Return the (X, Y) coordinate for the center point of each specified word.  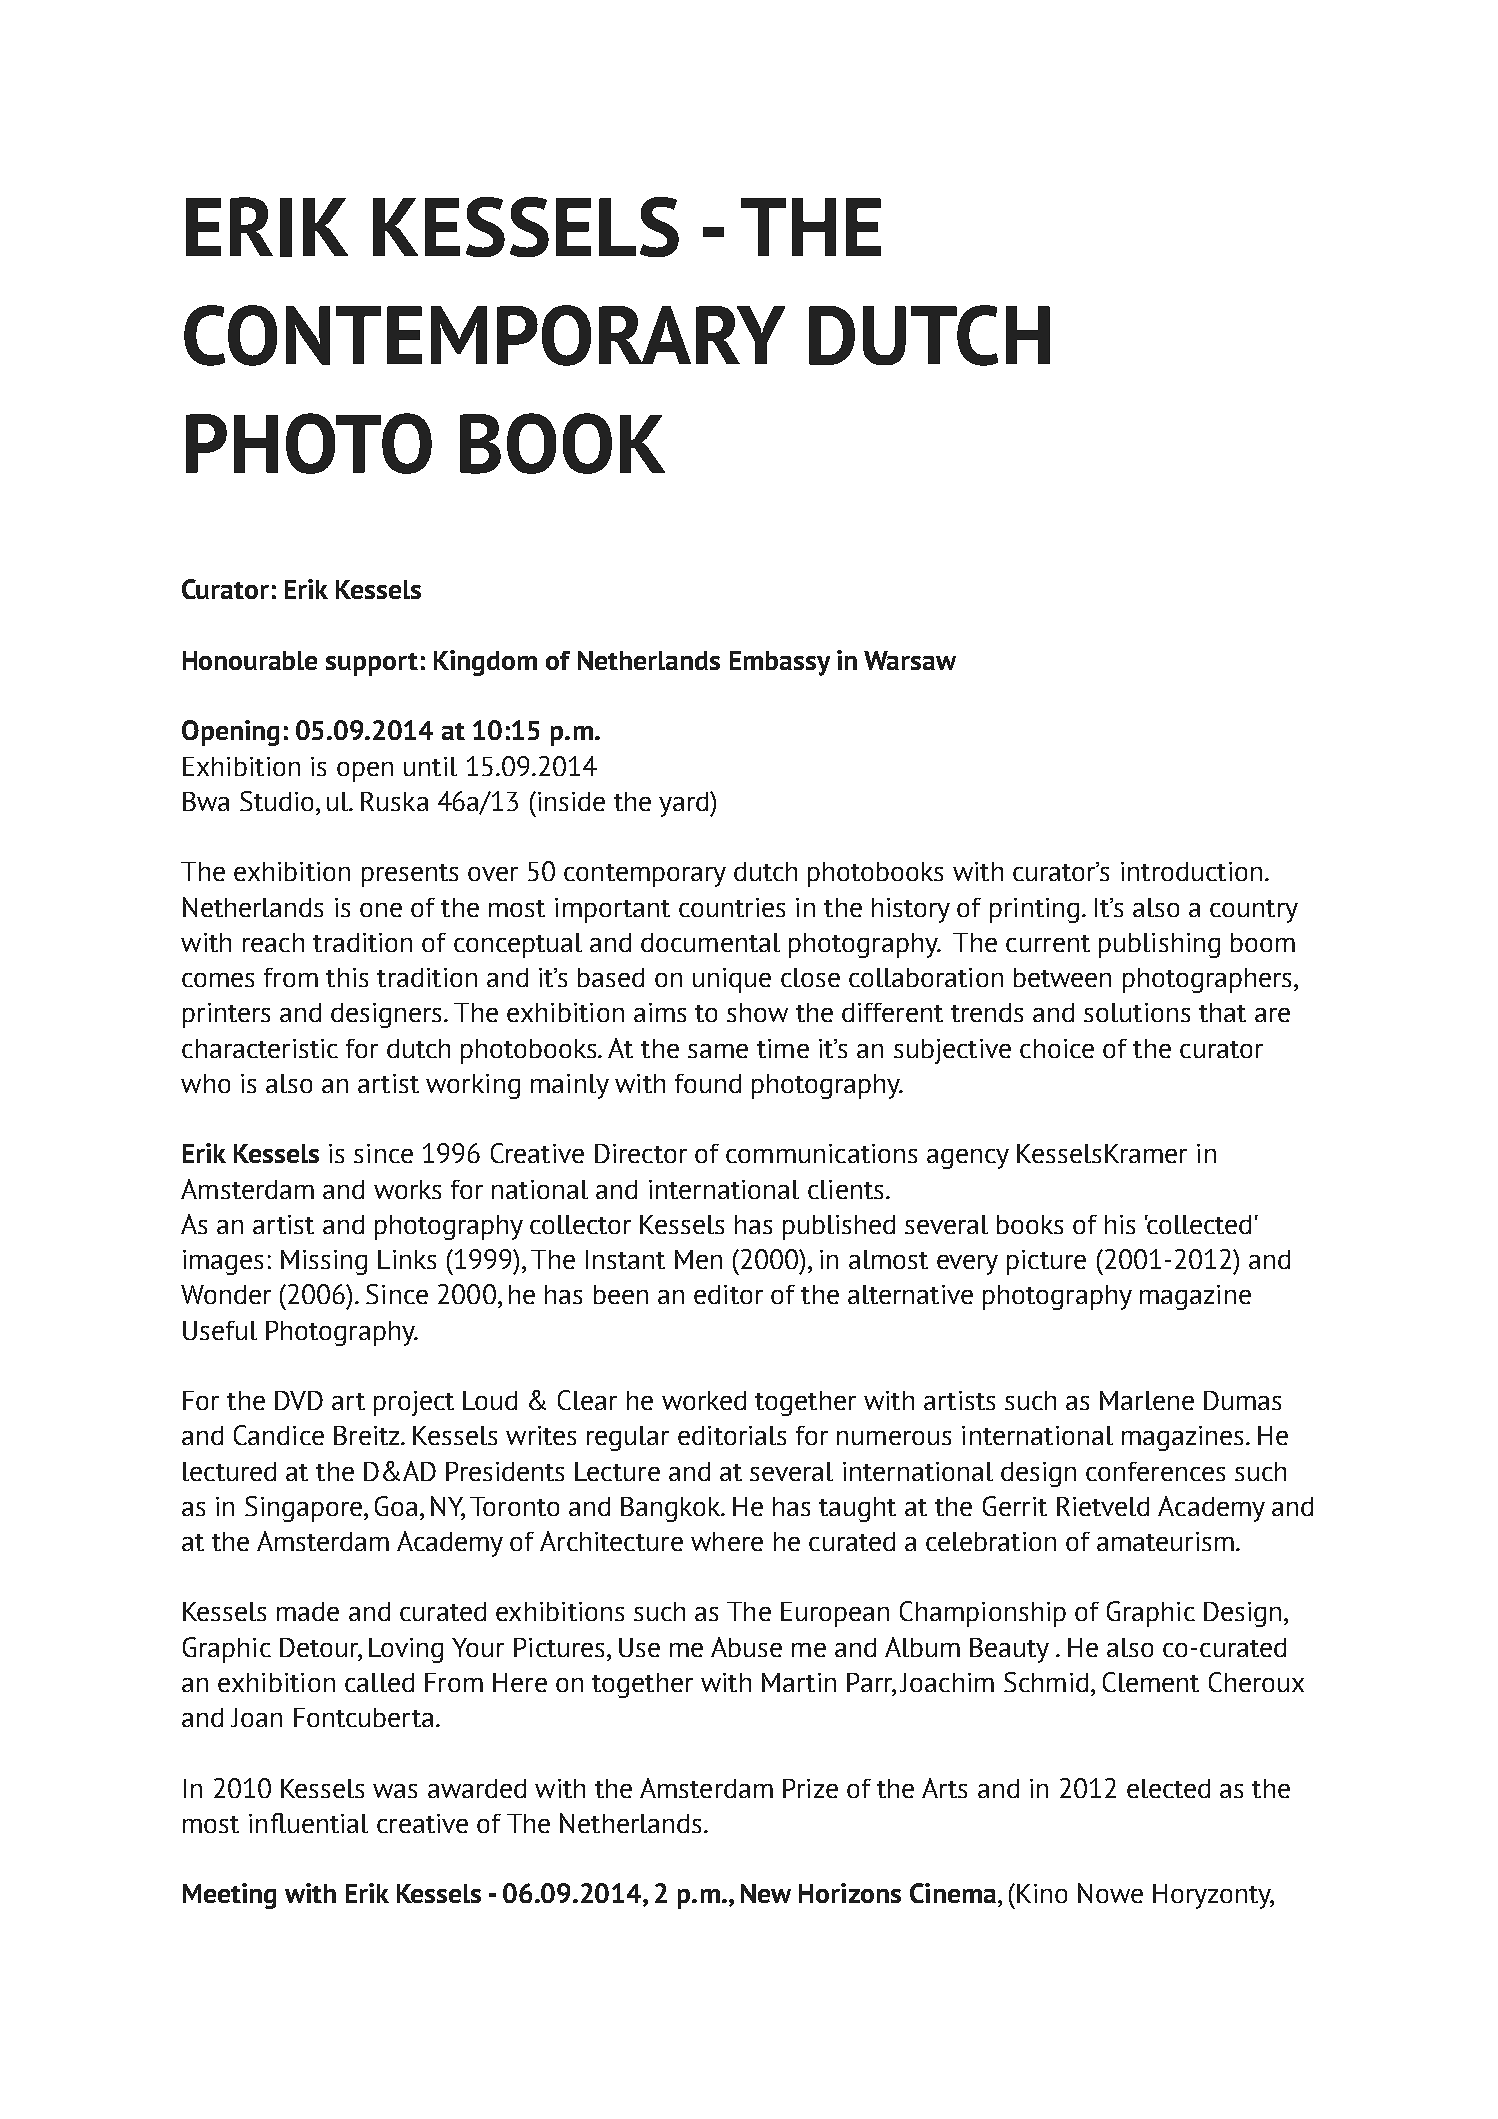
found (708, 1083)
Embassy (780, 663)
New (766, 1893)
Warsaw (910, 660)
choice (1057, 1048)
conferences (1155, 1471)
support (372, 664)
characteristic (260, 1048)
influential (308, 1823)
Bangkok (671, 1509)
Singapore (303, 1509)
